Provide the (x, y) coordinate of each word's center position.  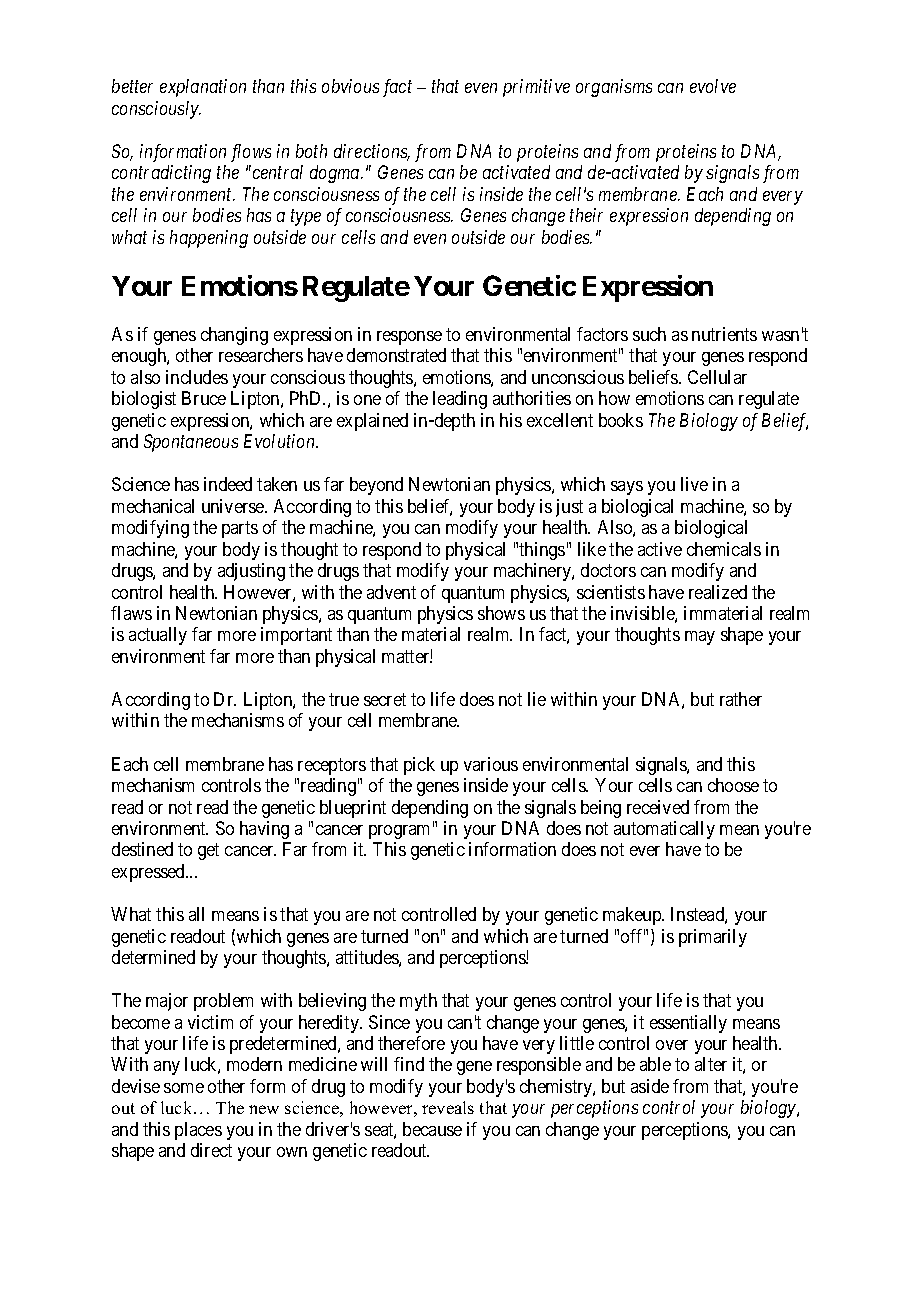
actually (158, 636)
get (208, 852)
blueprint (353, 809)
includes (197, 377)
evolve (713, 86)
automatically (664, 830)
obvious (350, 86)
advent (391, 592)
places (198, 1131)
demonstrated (396, 355)
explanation (203, 88)
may (700, 638)
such (649, 334)
